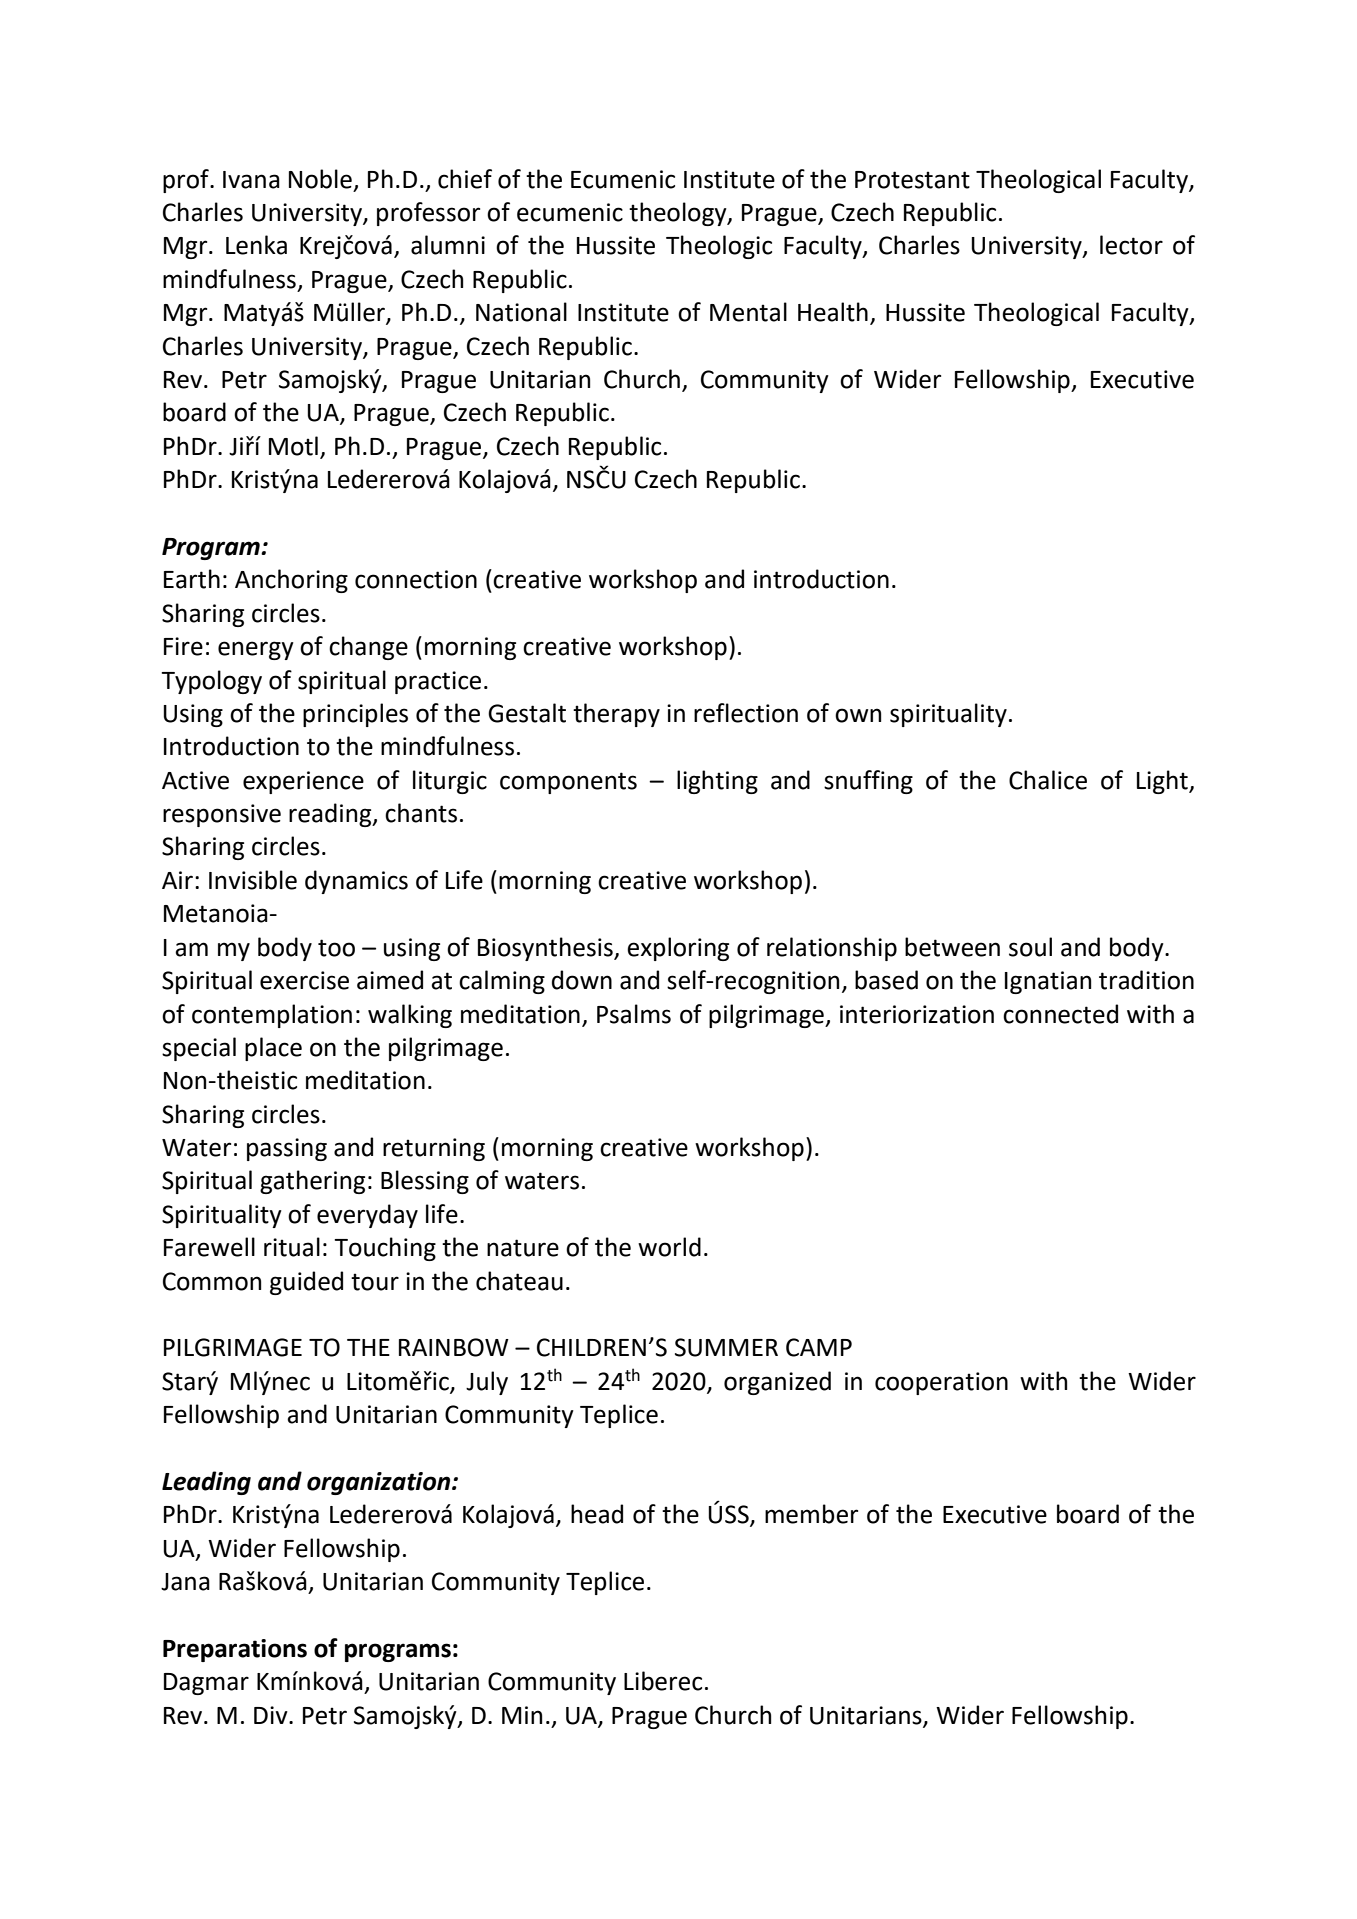  Describe the element at coordinates (679, 214) in the document. I see `theology` at that location.
